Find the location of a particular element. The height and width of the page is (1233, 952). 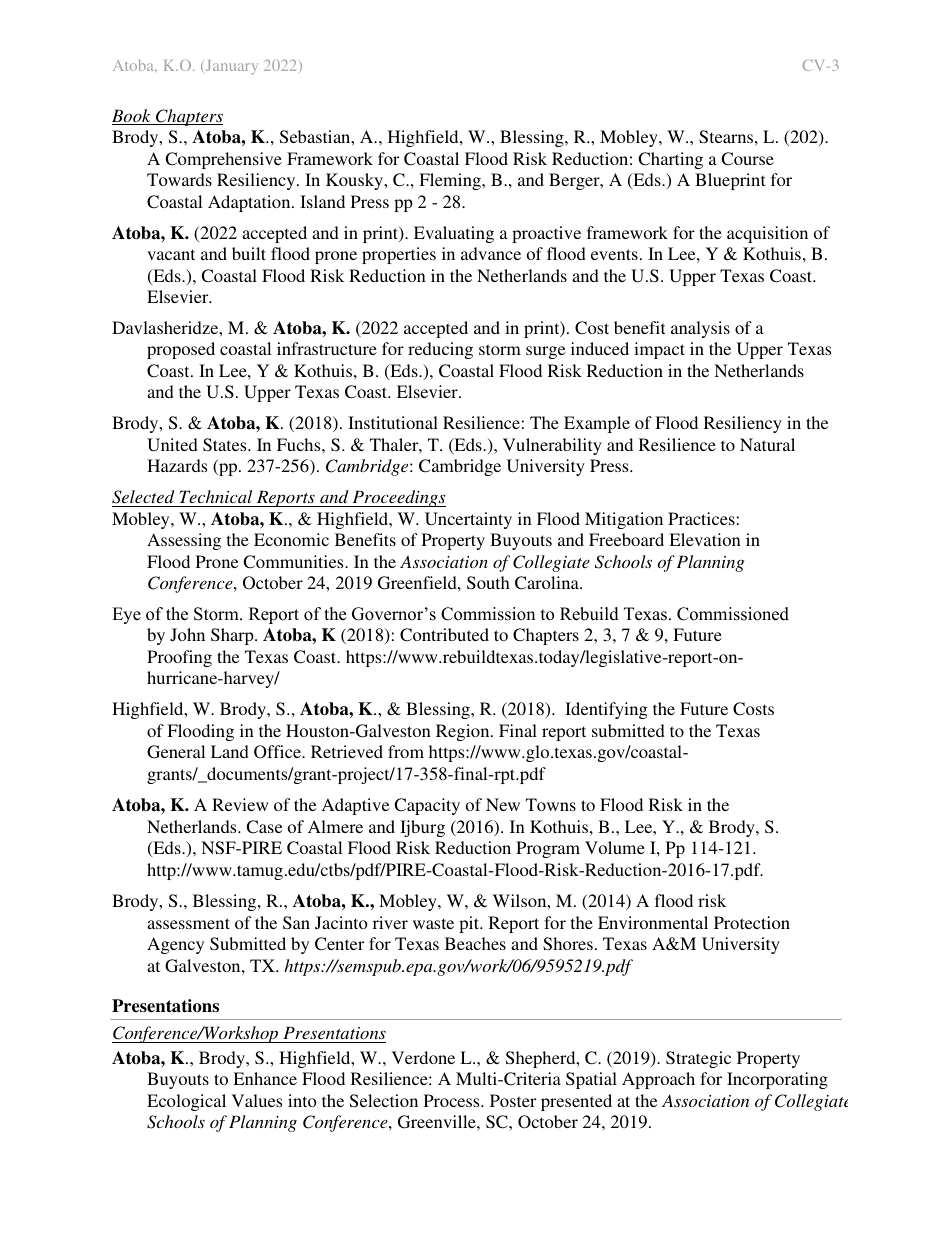

Identifying is located at coordinates (606, 710).
